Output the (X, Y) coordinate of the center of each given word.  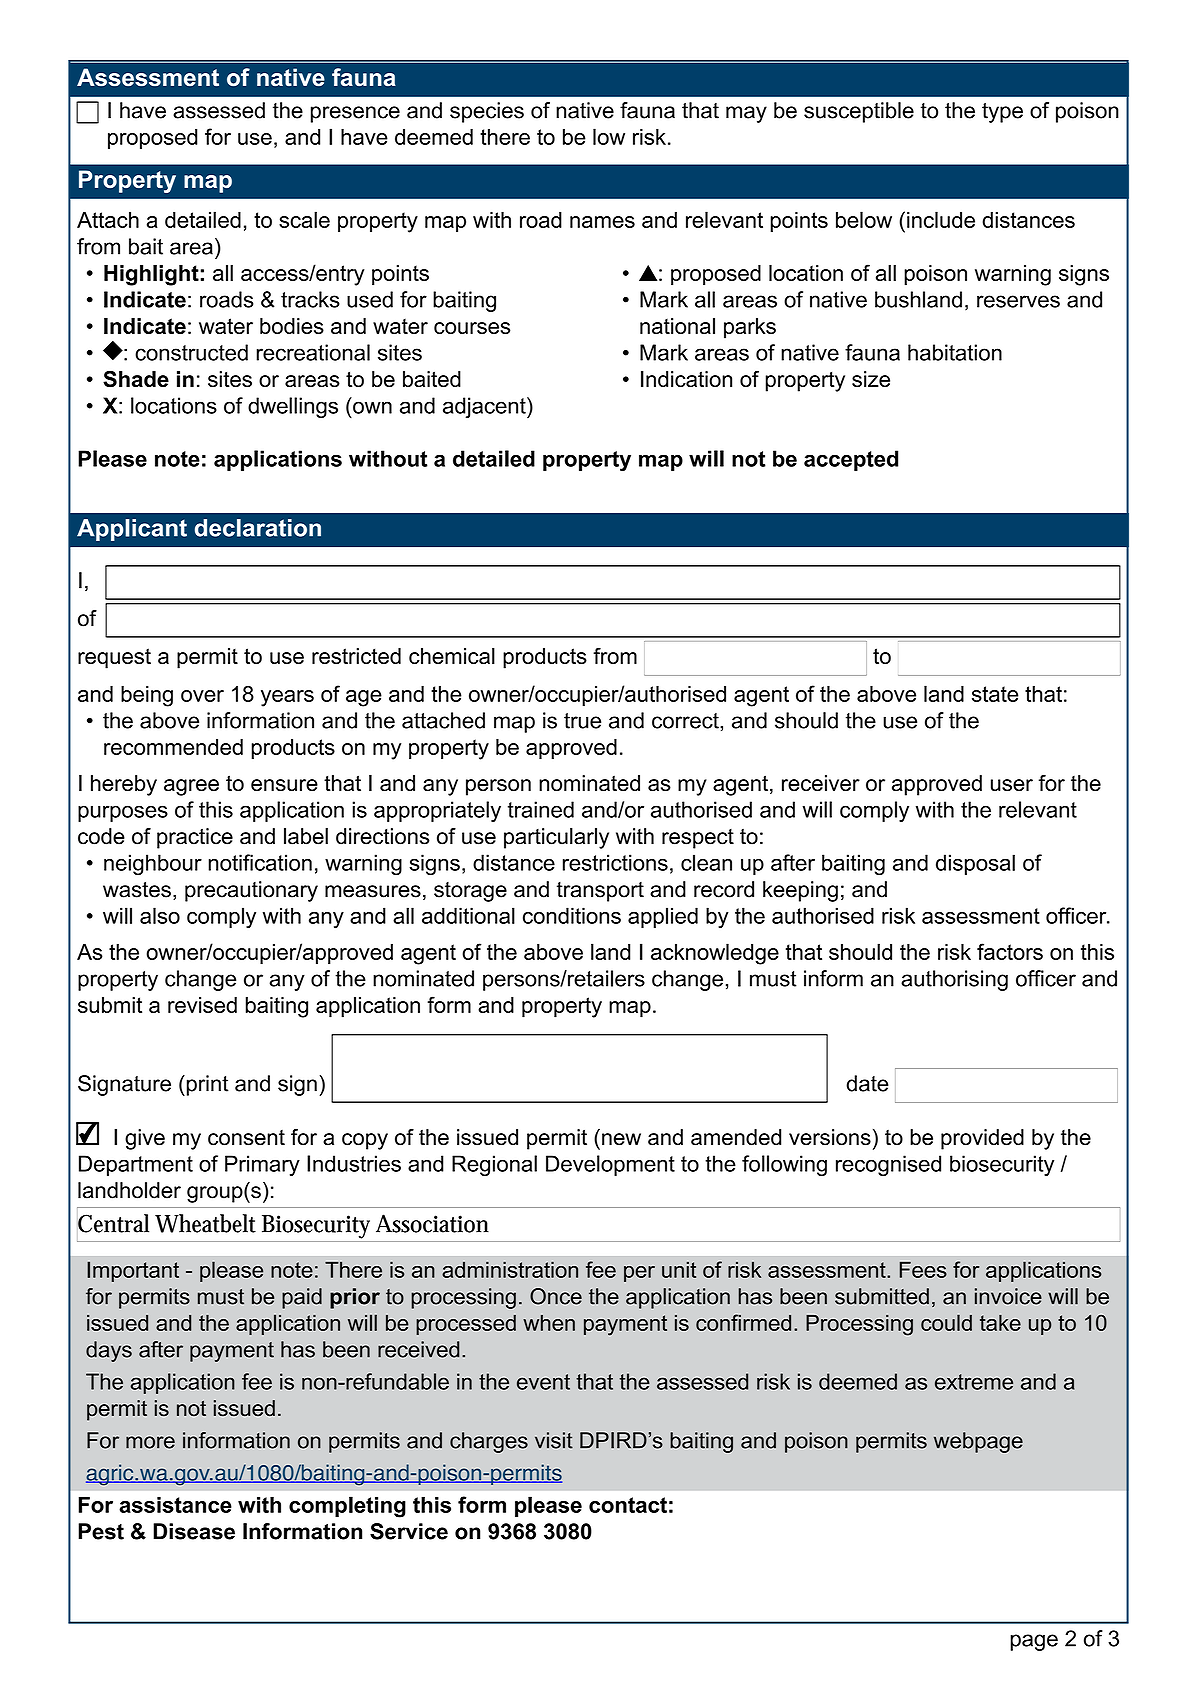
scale (304, 219)
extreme (974, 1382)
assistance (175, 1504)
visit (554, 1440)
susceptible (859, 112)
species (487, 112)
